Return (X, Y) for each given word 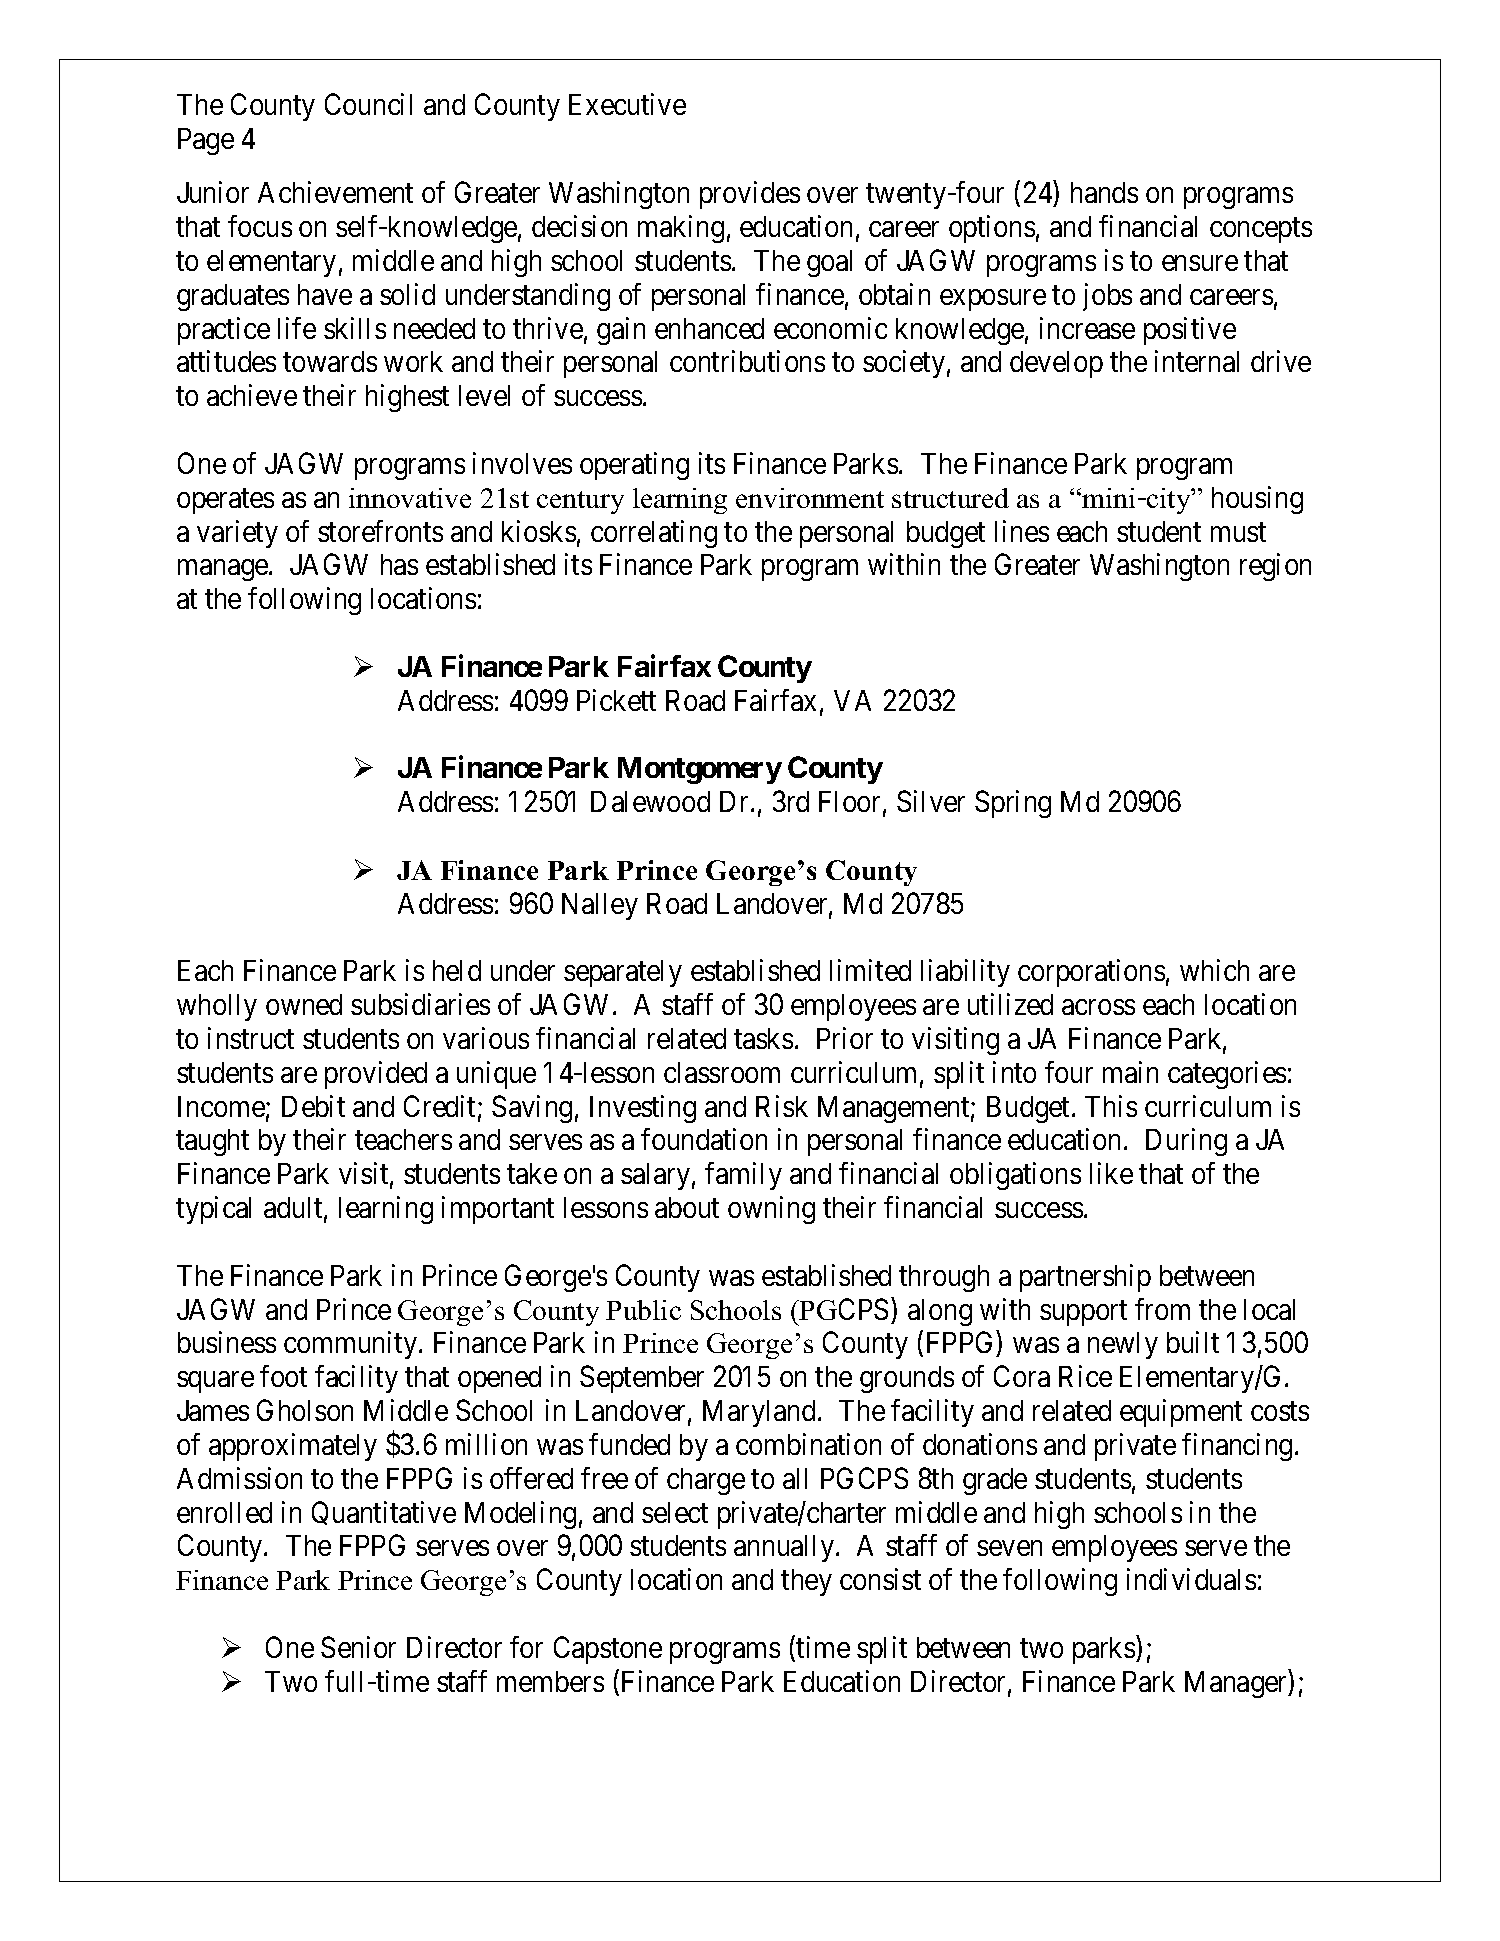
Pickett (616, 700)
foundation (704, 1139)
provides (750, 195)
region (1275, 567)
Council (368, 104)
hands (1104, 192)
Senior (358, 1647)
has (399, 564)
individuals (1191, 1579)
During (1186, 1142)
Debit (313, 1106)
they (806, 1582)
